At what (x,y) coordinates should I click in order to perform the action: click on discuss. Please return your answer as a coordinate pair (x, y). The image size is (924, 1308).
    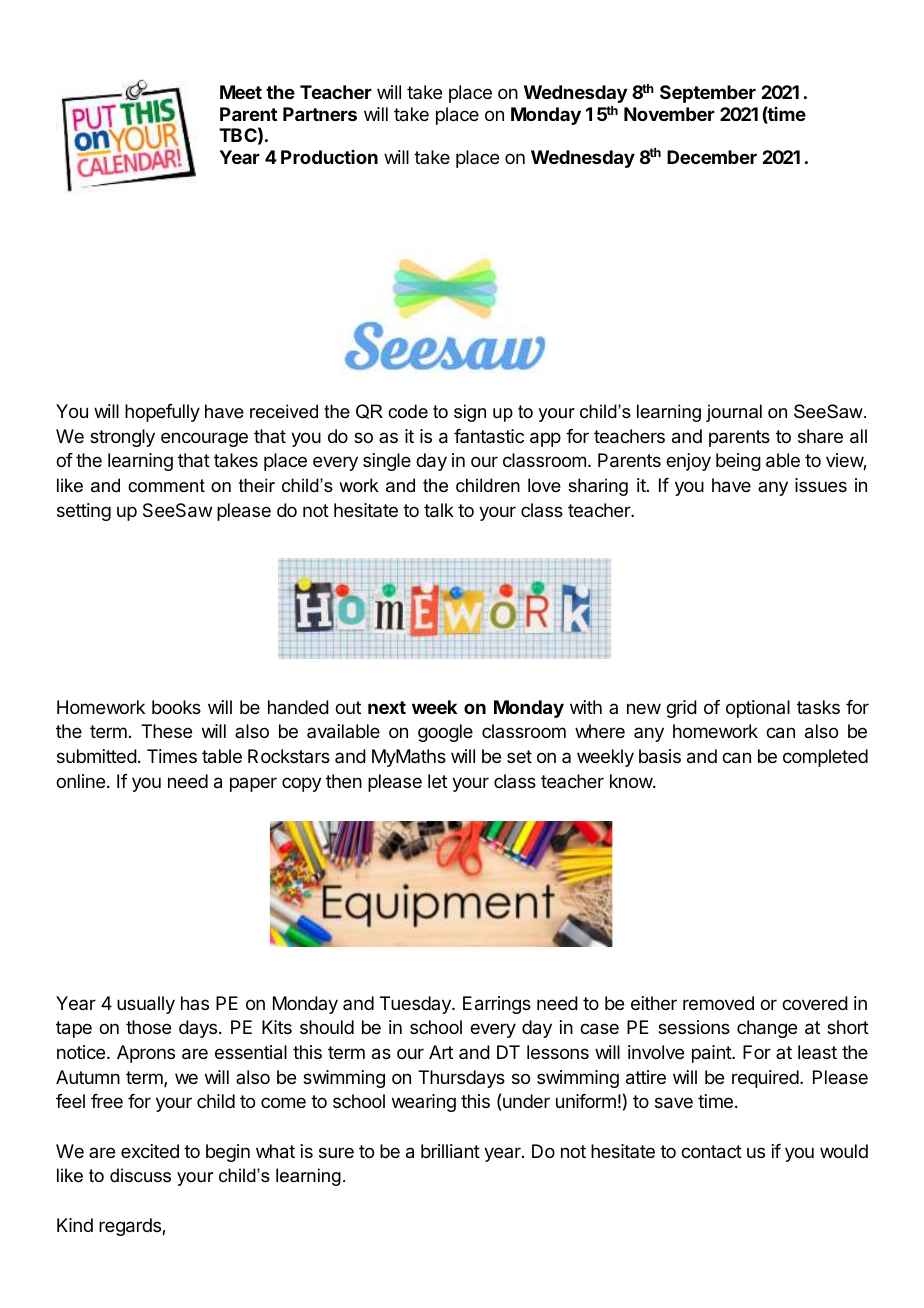
    Looking at the image, I should click on (140, 1175).
